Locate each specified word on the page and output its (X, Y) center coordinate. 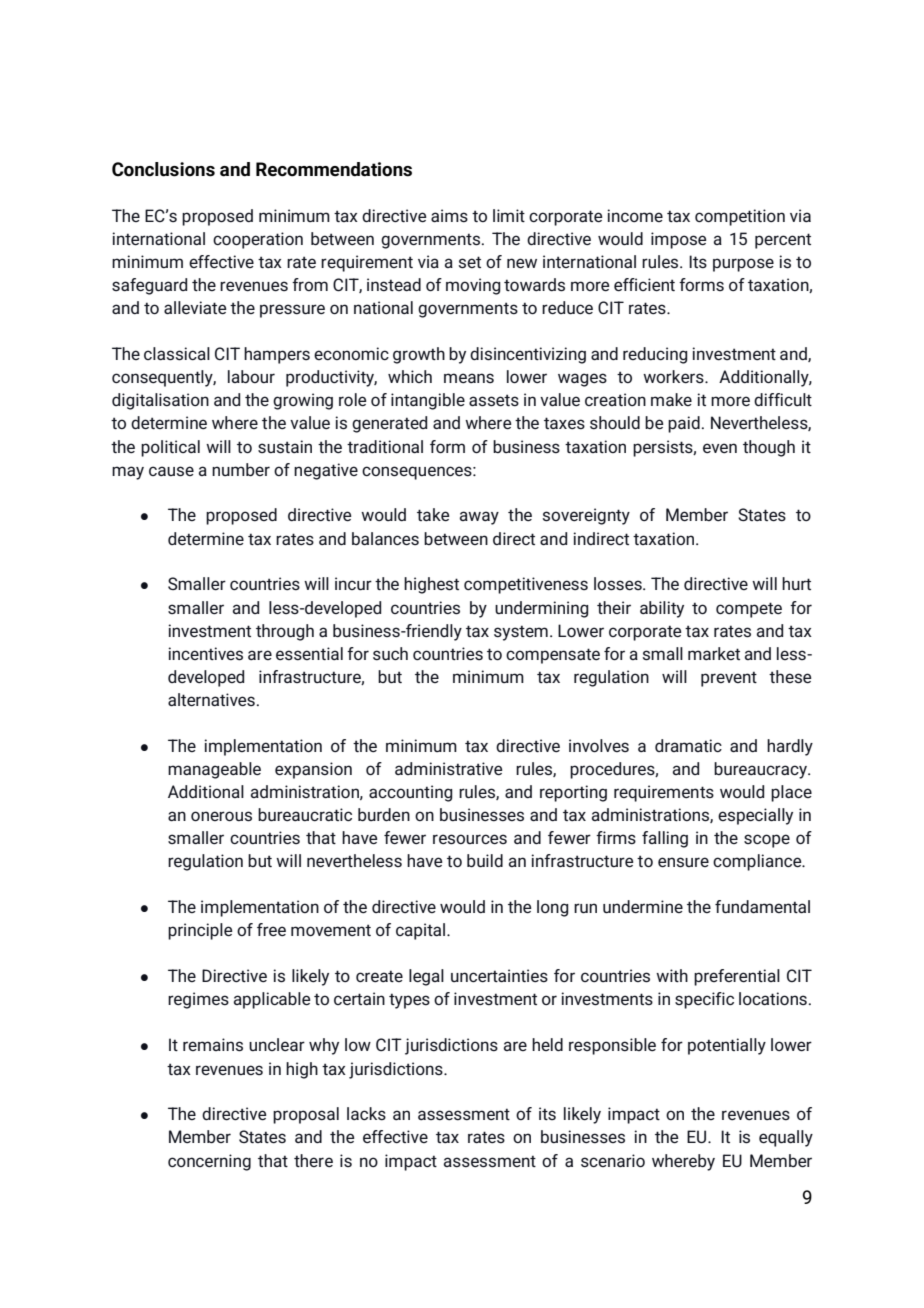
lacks (366, 1114)
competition (740, 217)
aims (449, 216)
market (714, 653)
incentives (205, 654)
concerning (209, 1162)
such (390, 654)
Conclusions (163, 169)
